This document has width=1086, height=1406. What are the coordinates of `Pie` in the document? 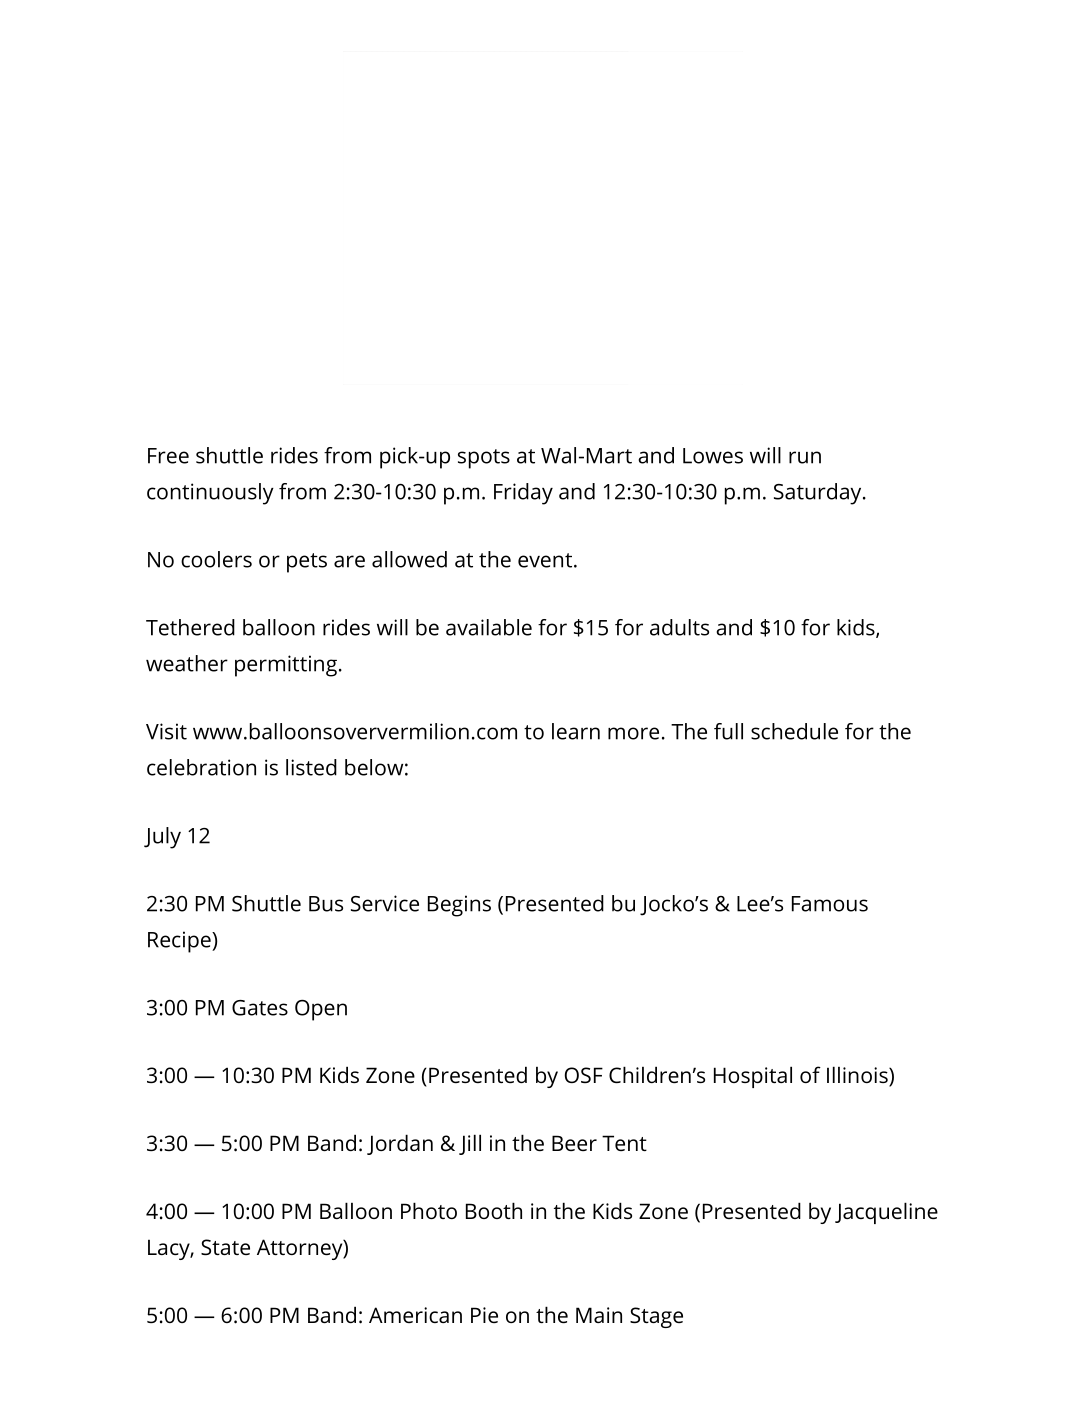 It's located at (484, 1315).
